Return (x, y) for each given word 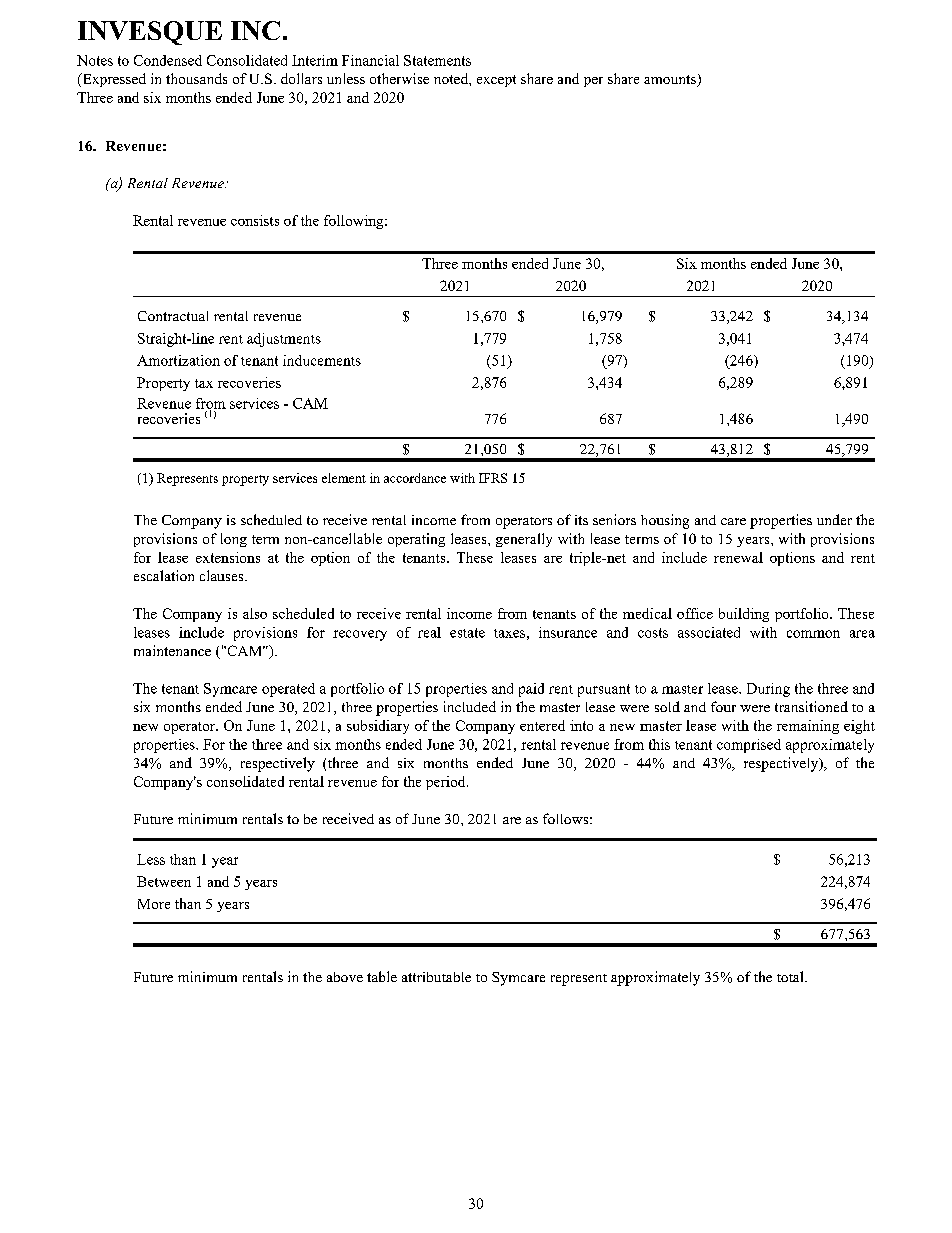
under (834, 519)
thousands (196, 78)
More (154, 904)
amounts (671, 81)
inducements (322, 360)
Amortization (178, 360)
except (496, 81)
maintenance (172, 650)
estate (467, 633)
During (768, 690)
